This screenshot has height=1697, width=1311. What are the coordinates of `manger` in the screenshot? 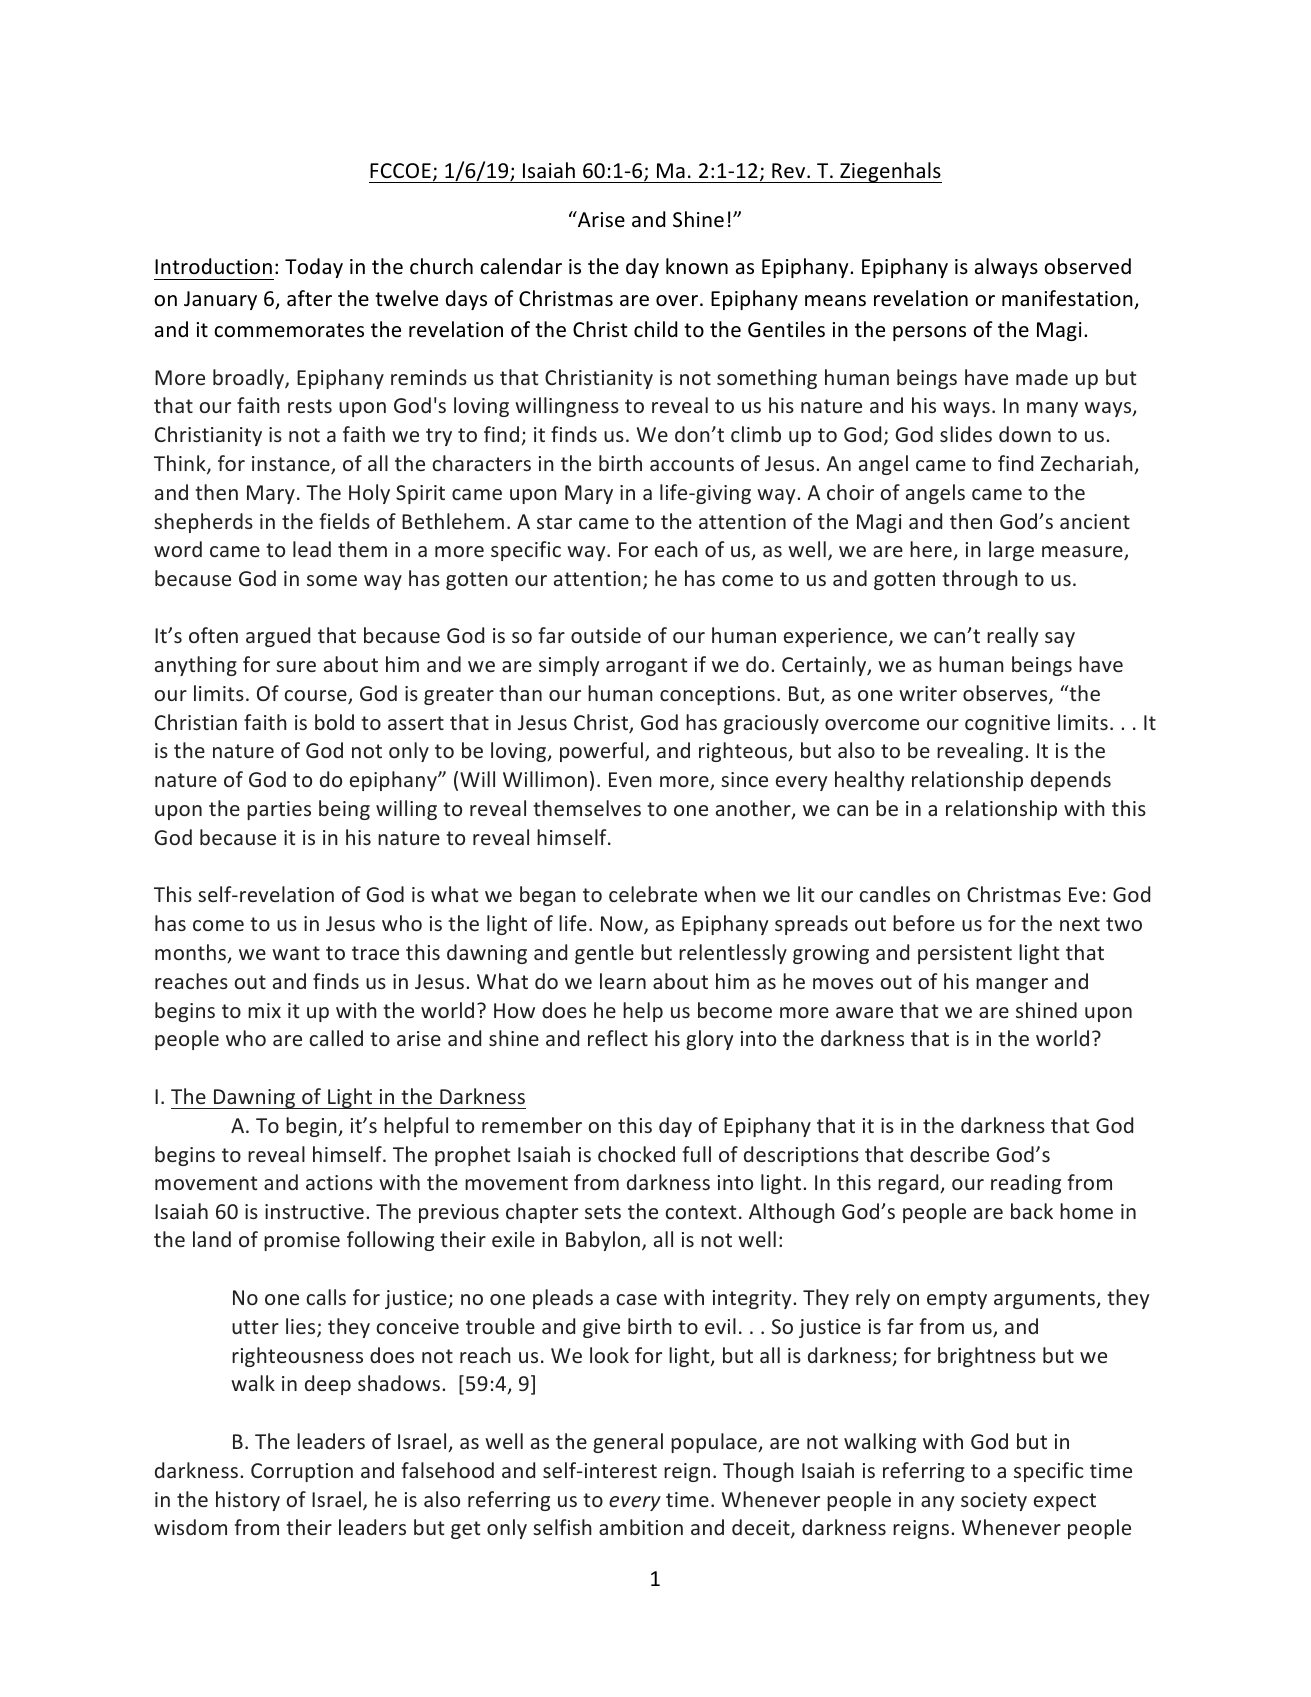 It's located at (1012, 985).
